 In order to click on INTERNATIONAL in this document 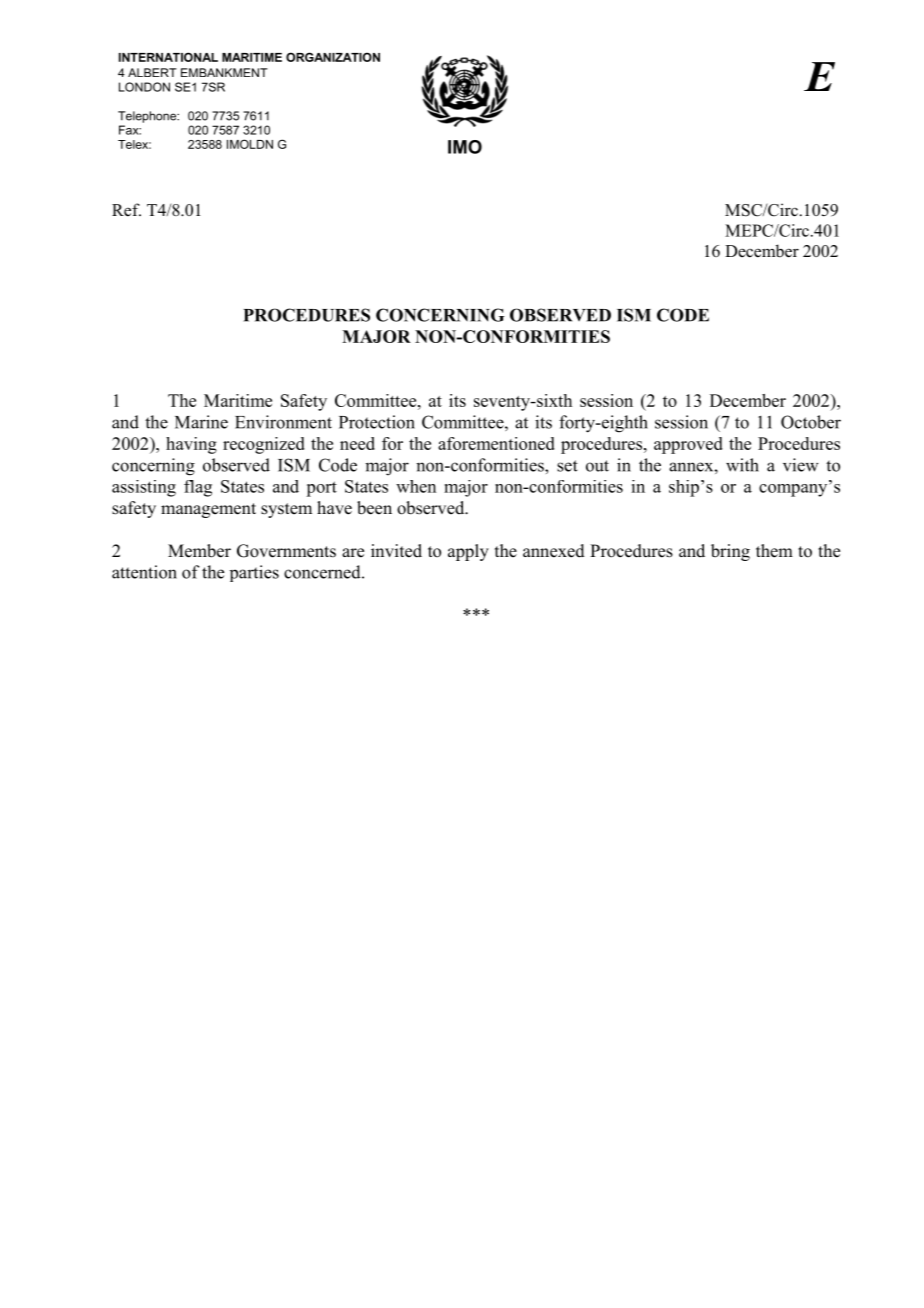, I will do `click(168, 57)`.
